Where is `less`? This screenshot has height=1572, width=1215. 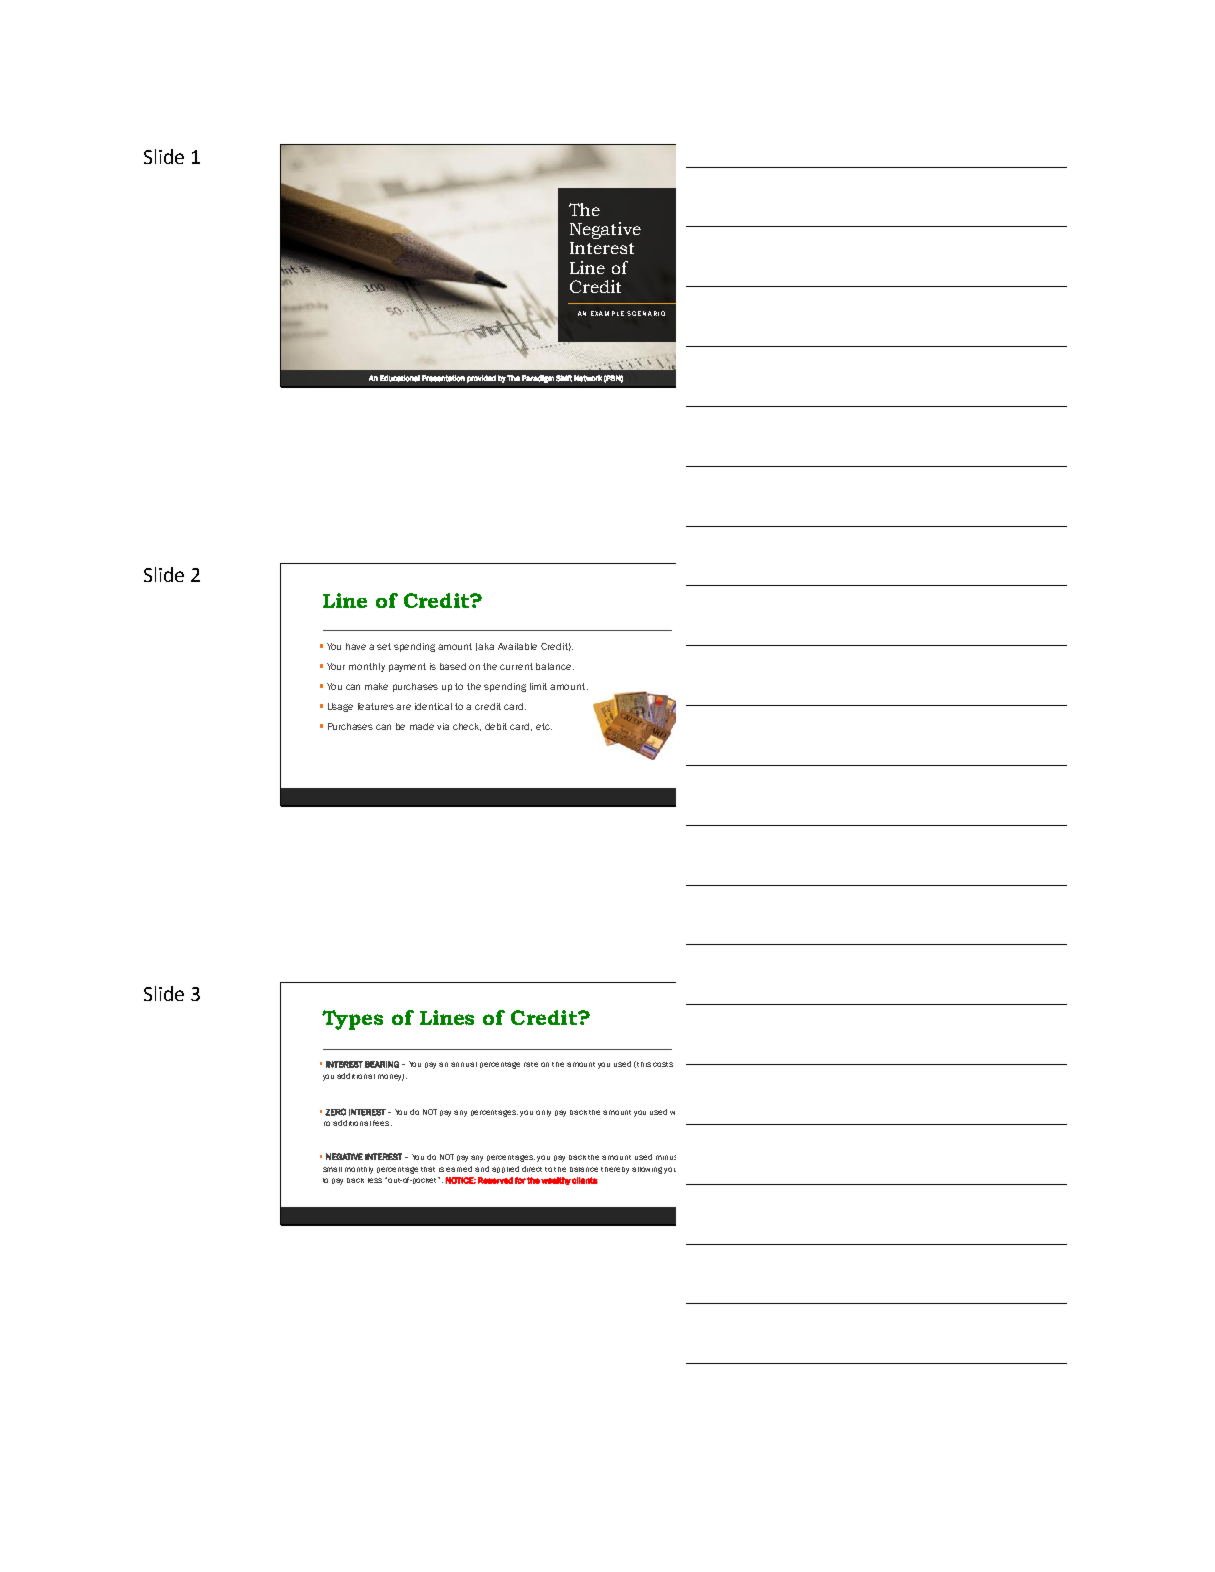 less is located at coordinates (375, 1180).
